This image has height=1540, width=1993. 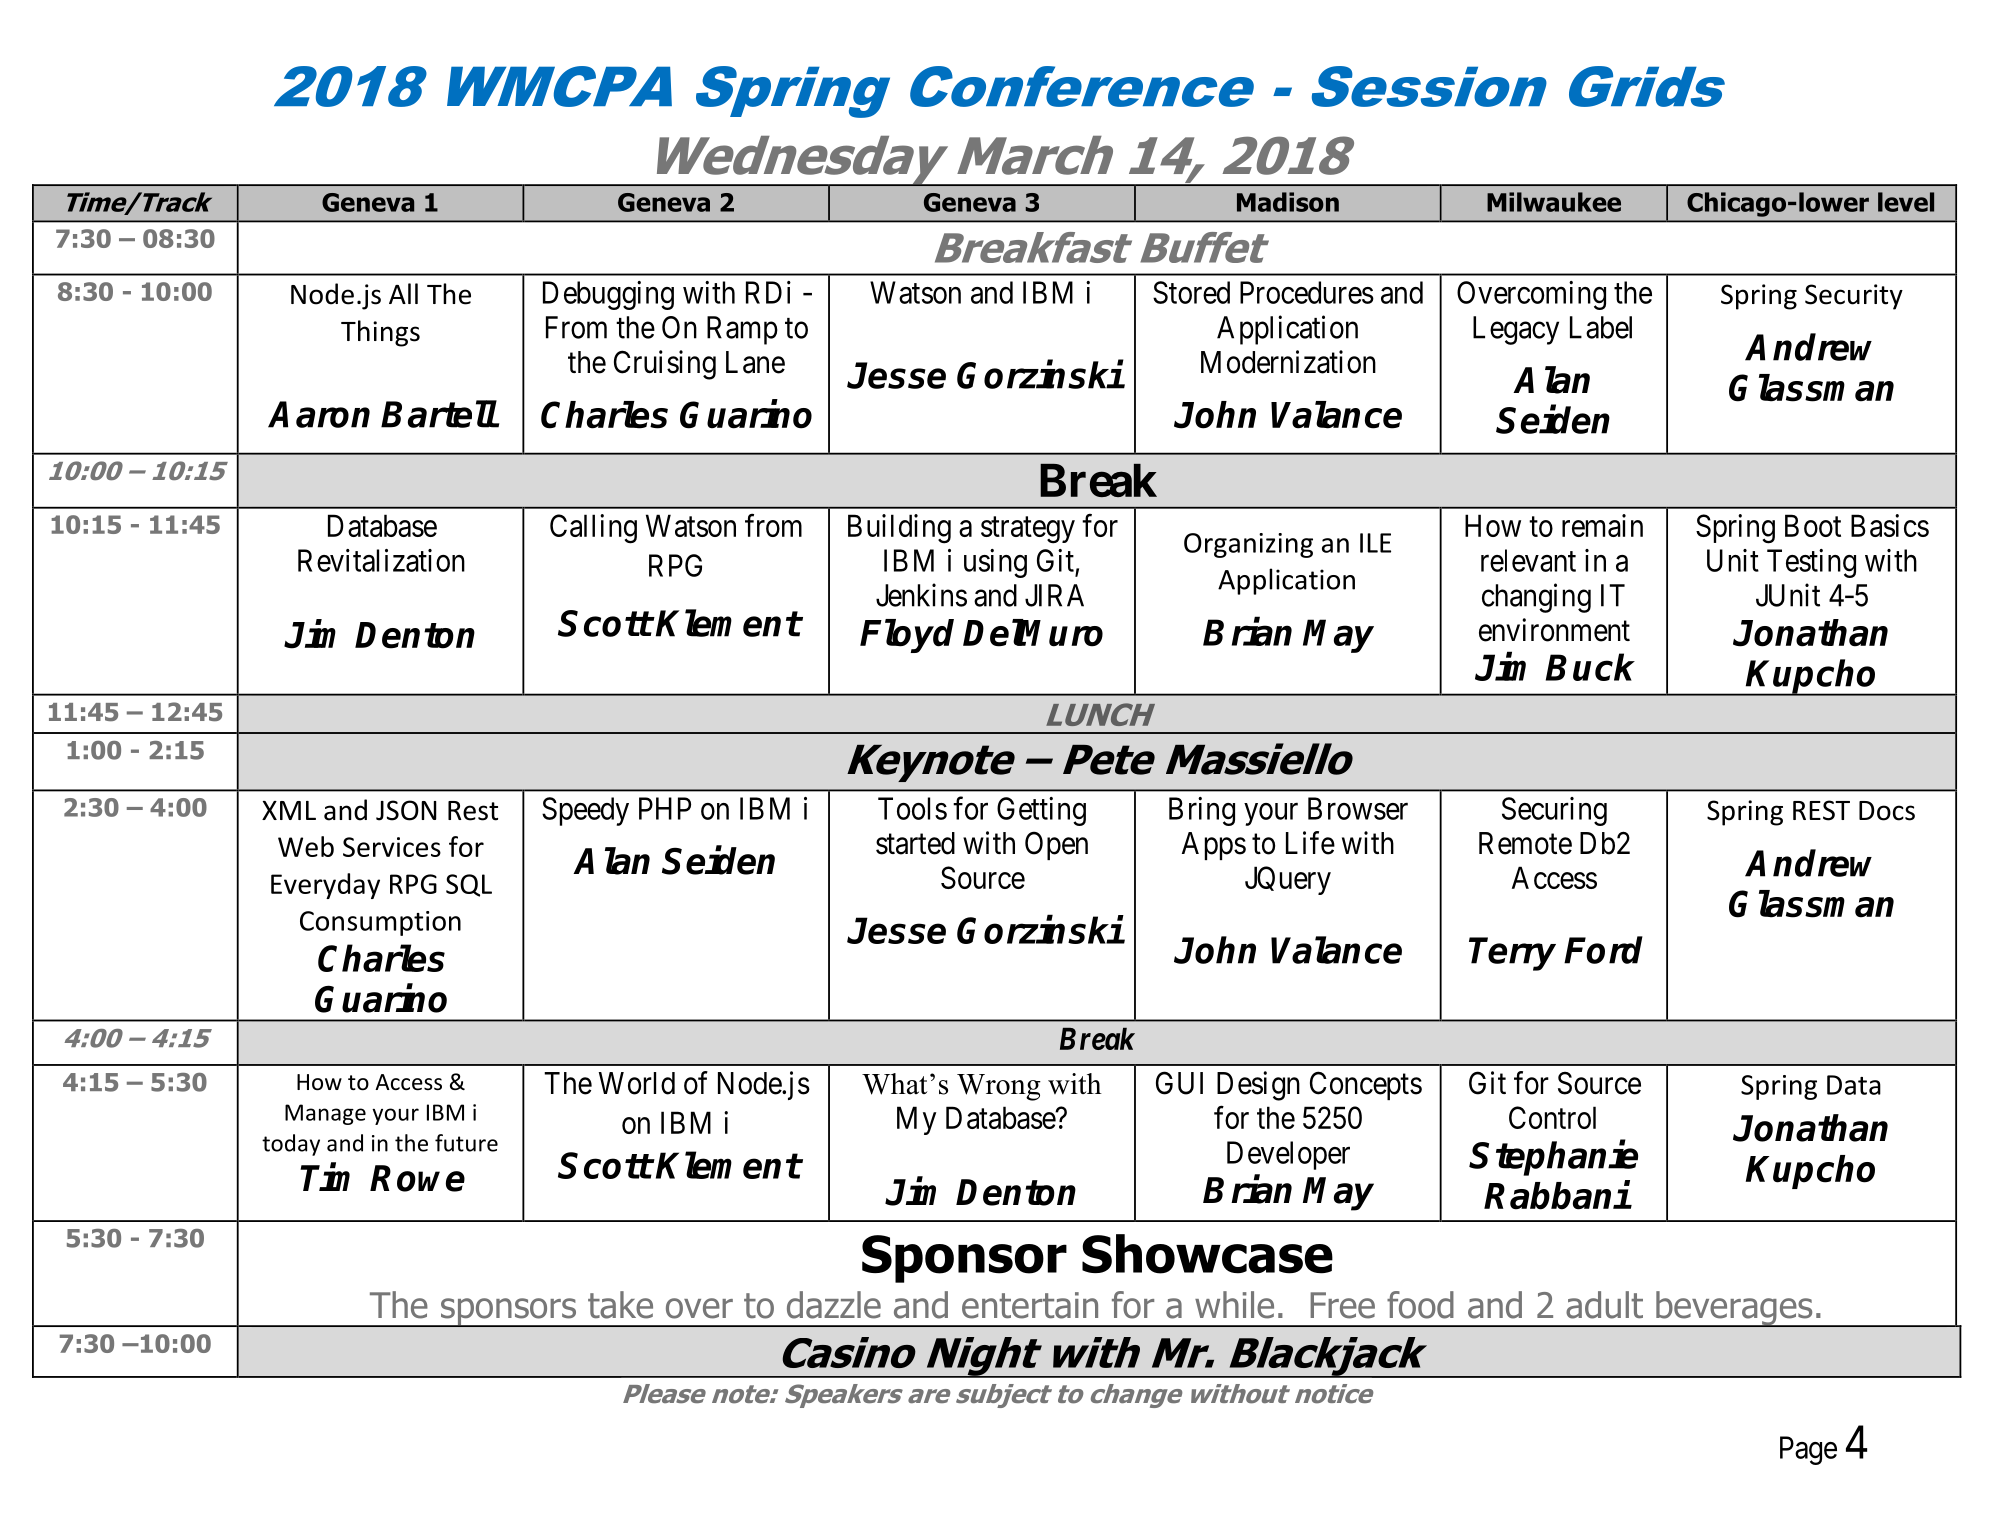 What do you see at coordinates (1191, 292) in the image?
I see `Stored` at bounding box center [1191, 292].
